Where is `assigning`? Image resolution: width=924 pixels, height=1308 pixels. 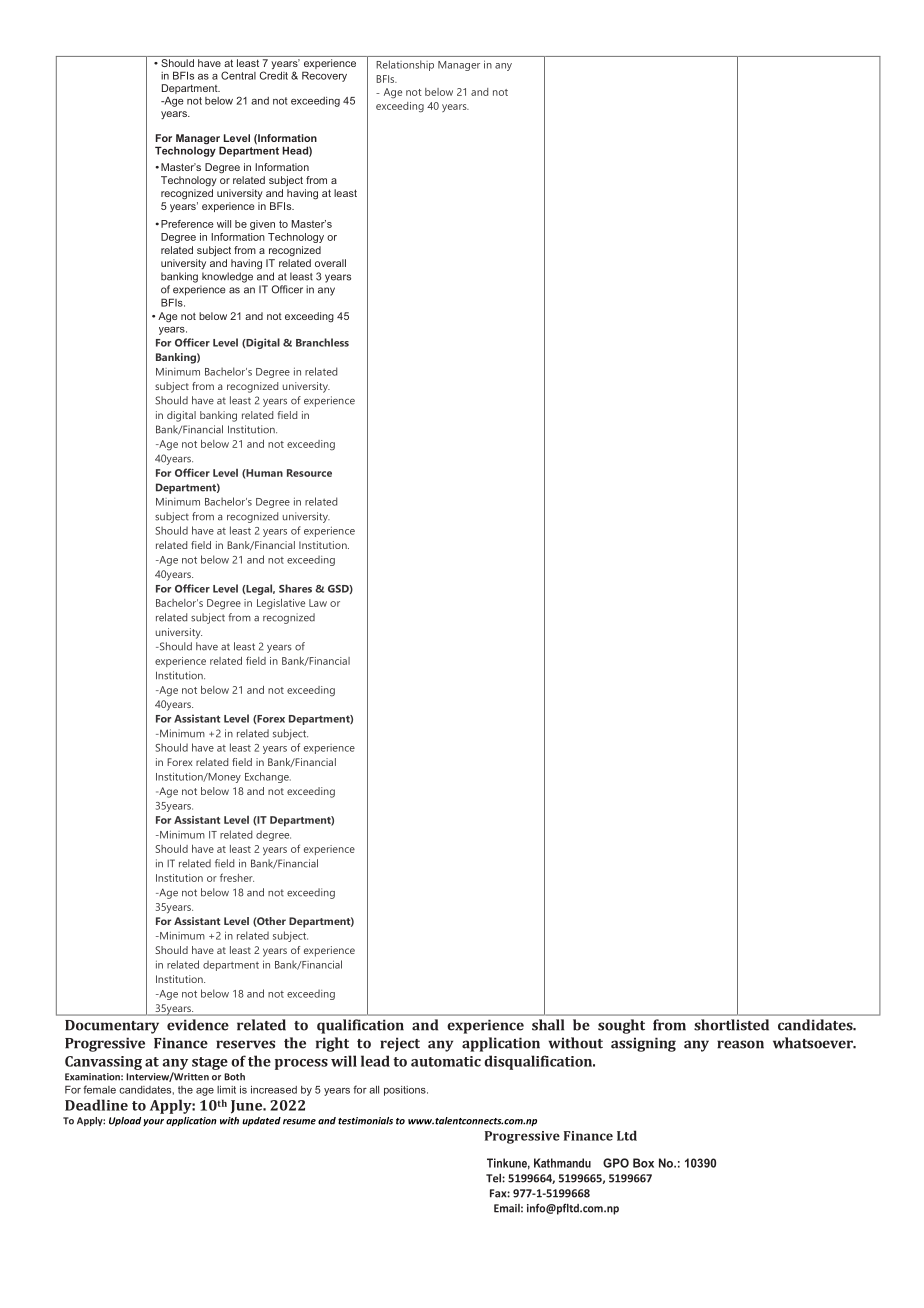
assigning is located at coordinates (643, 1044).
